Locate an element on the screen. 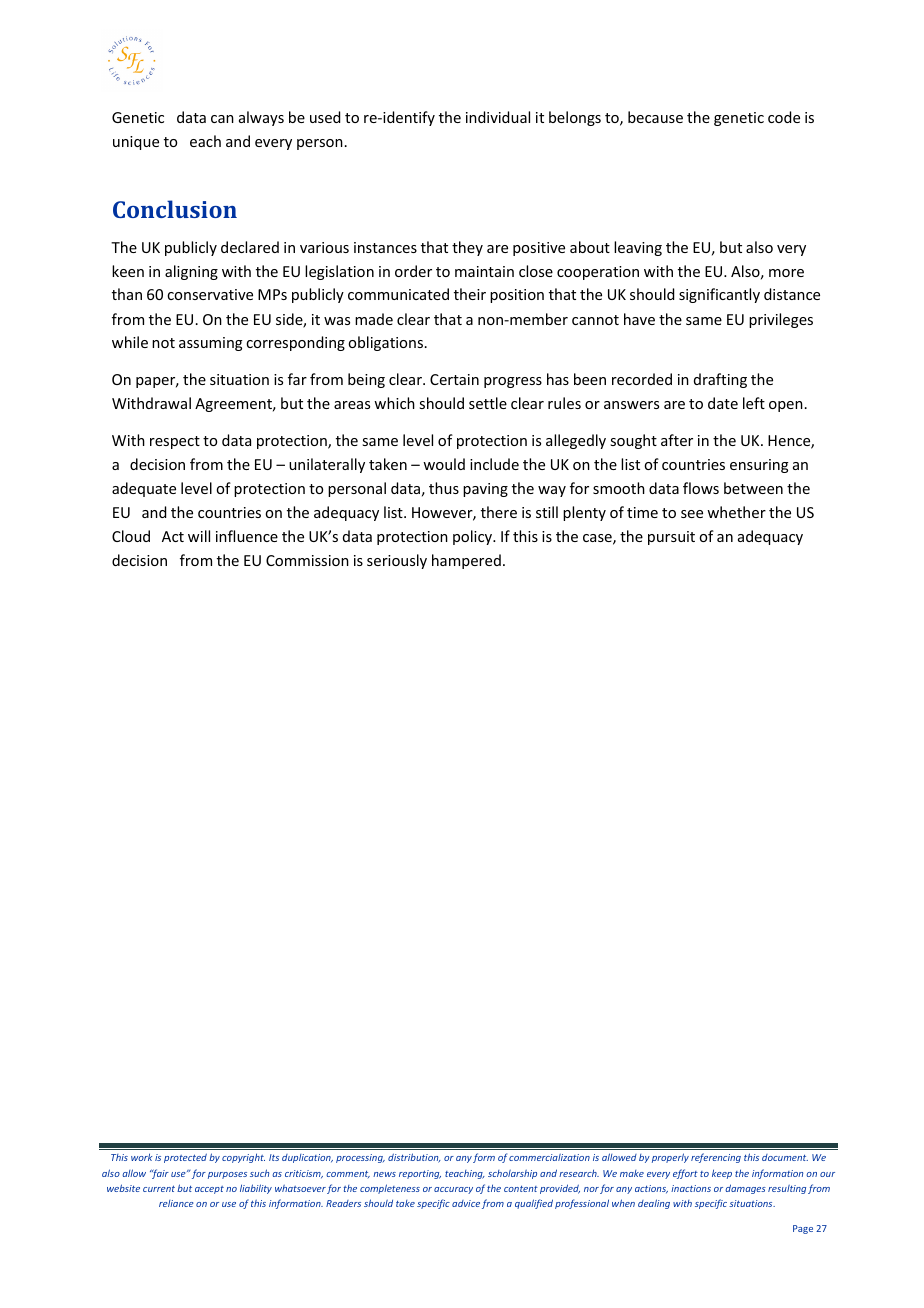 The width and height of the screenshot is (924, 1308). paving is located at coordinates (485, 490).
